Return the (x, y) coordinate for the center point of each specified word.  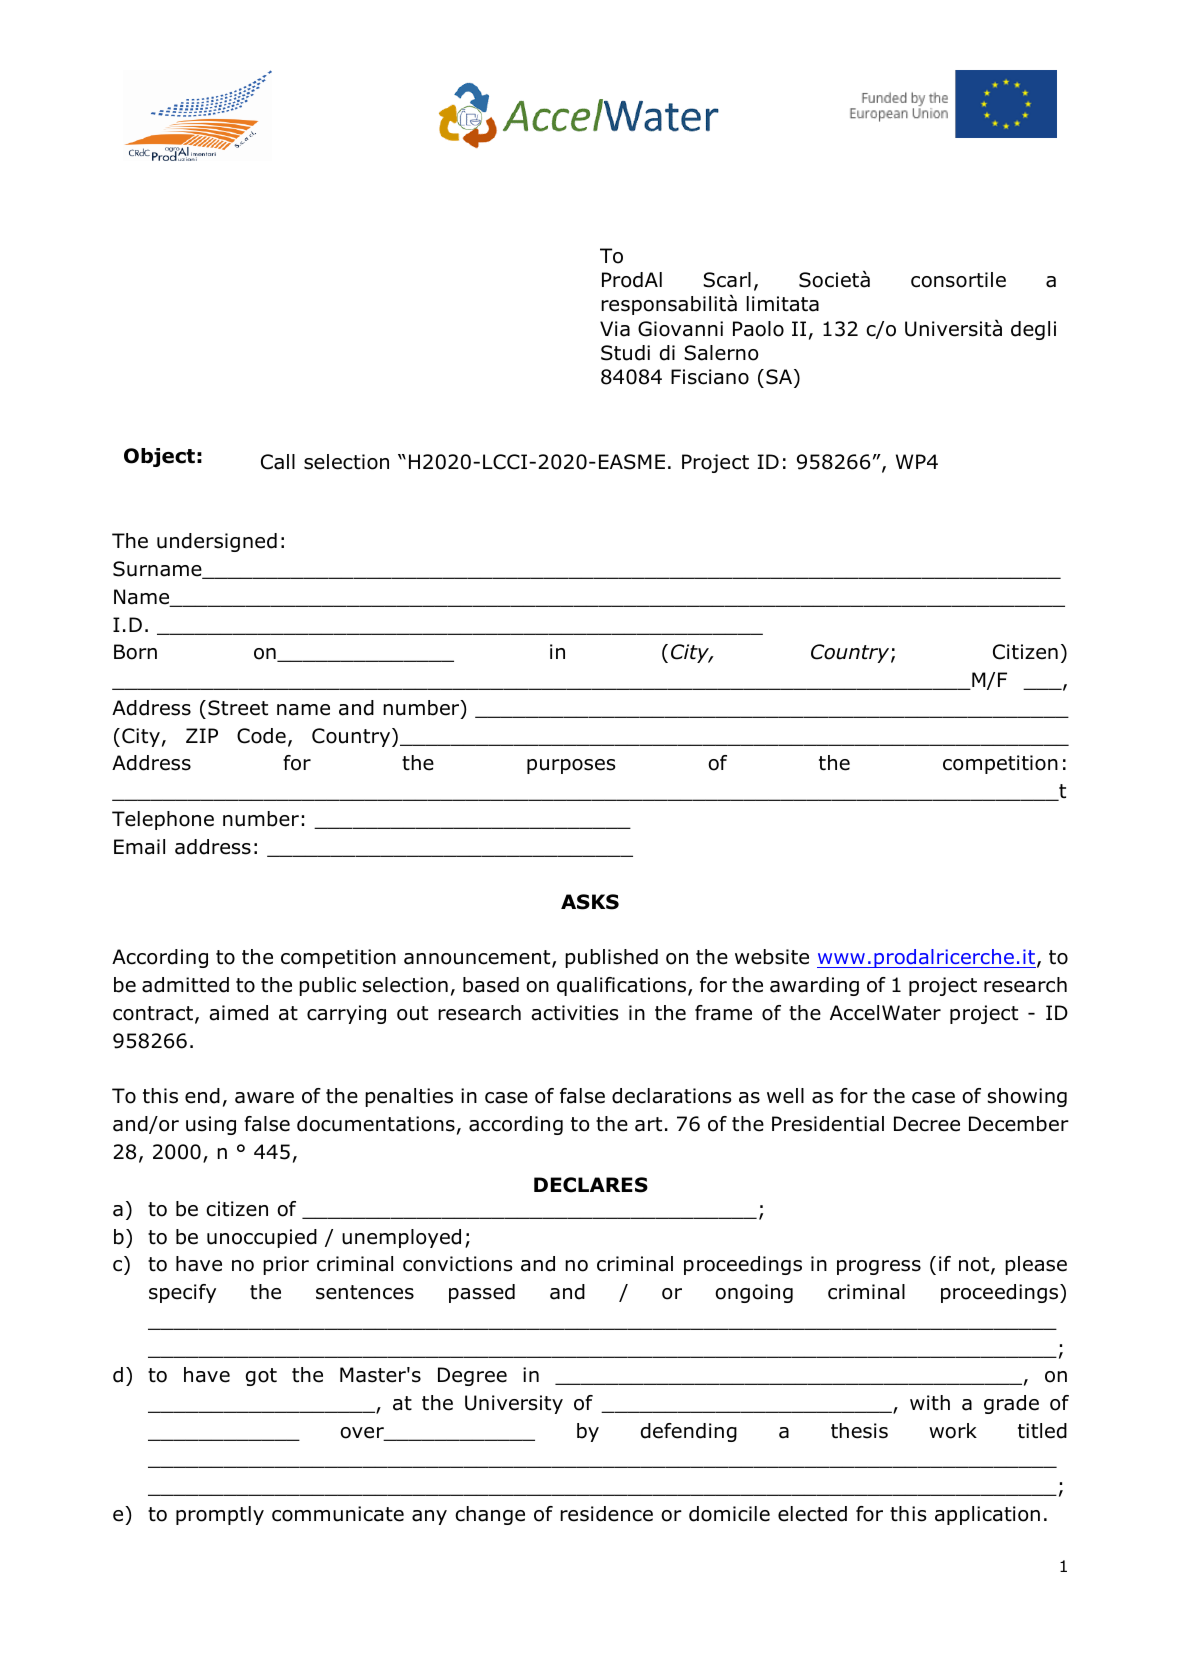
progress (879, 1267)
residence (606, 1514)
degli (1033, 330)
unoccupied (262, 1238)
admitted (185, 985)
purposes (571, 766)
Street (238, 708)
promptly (220, 1515)
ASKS (590, 902)
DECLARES (591, 1185)
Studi (625, 353)
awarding (814, 986)
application (987, 1515)
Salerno (721, 353)
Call (278, 462)
